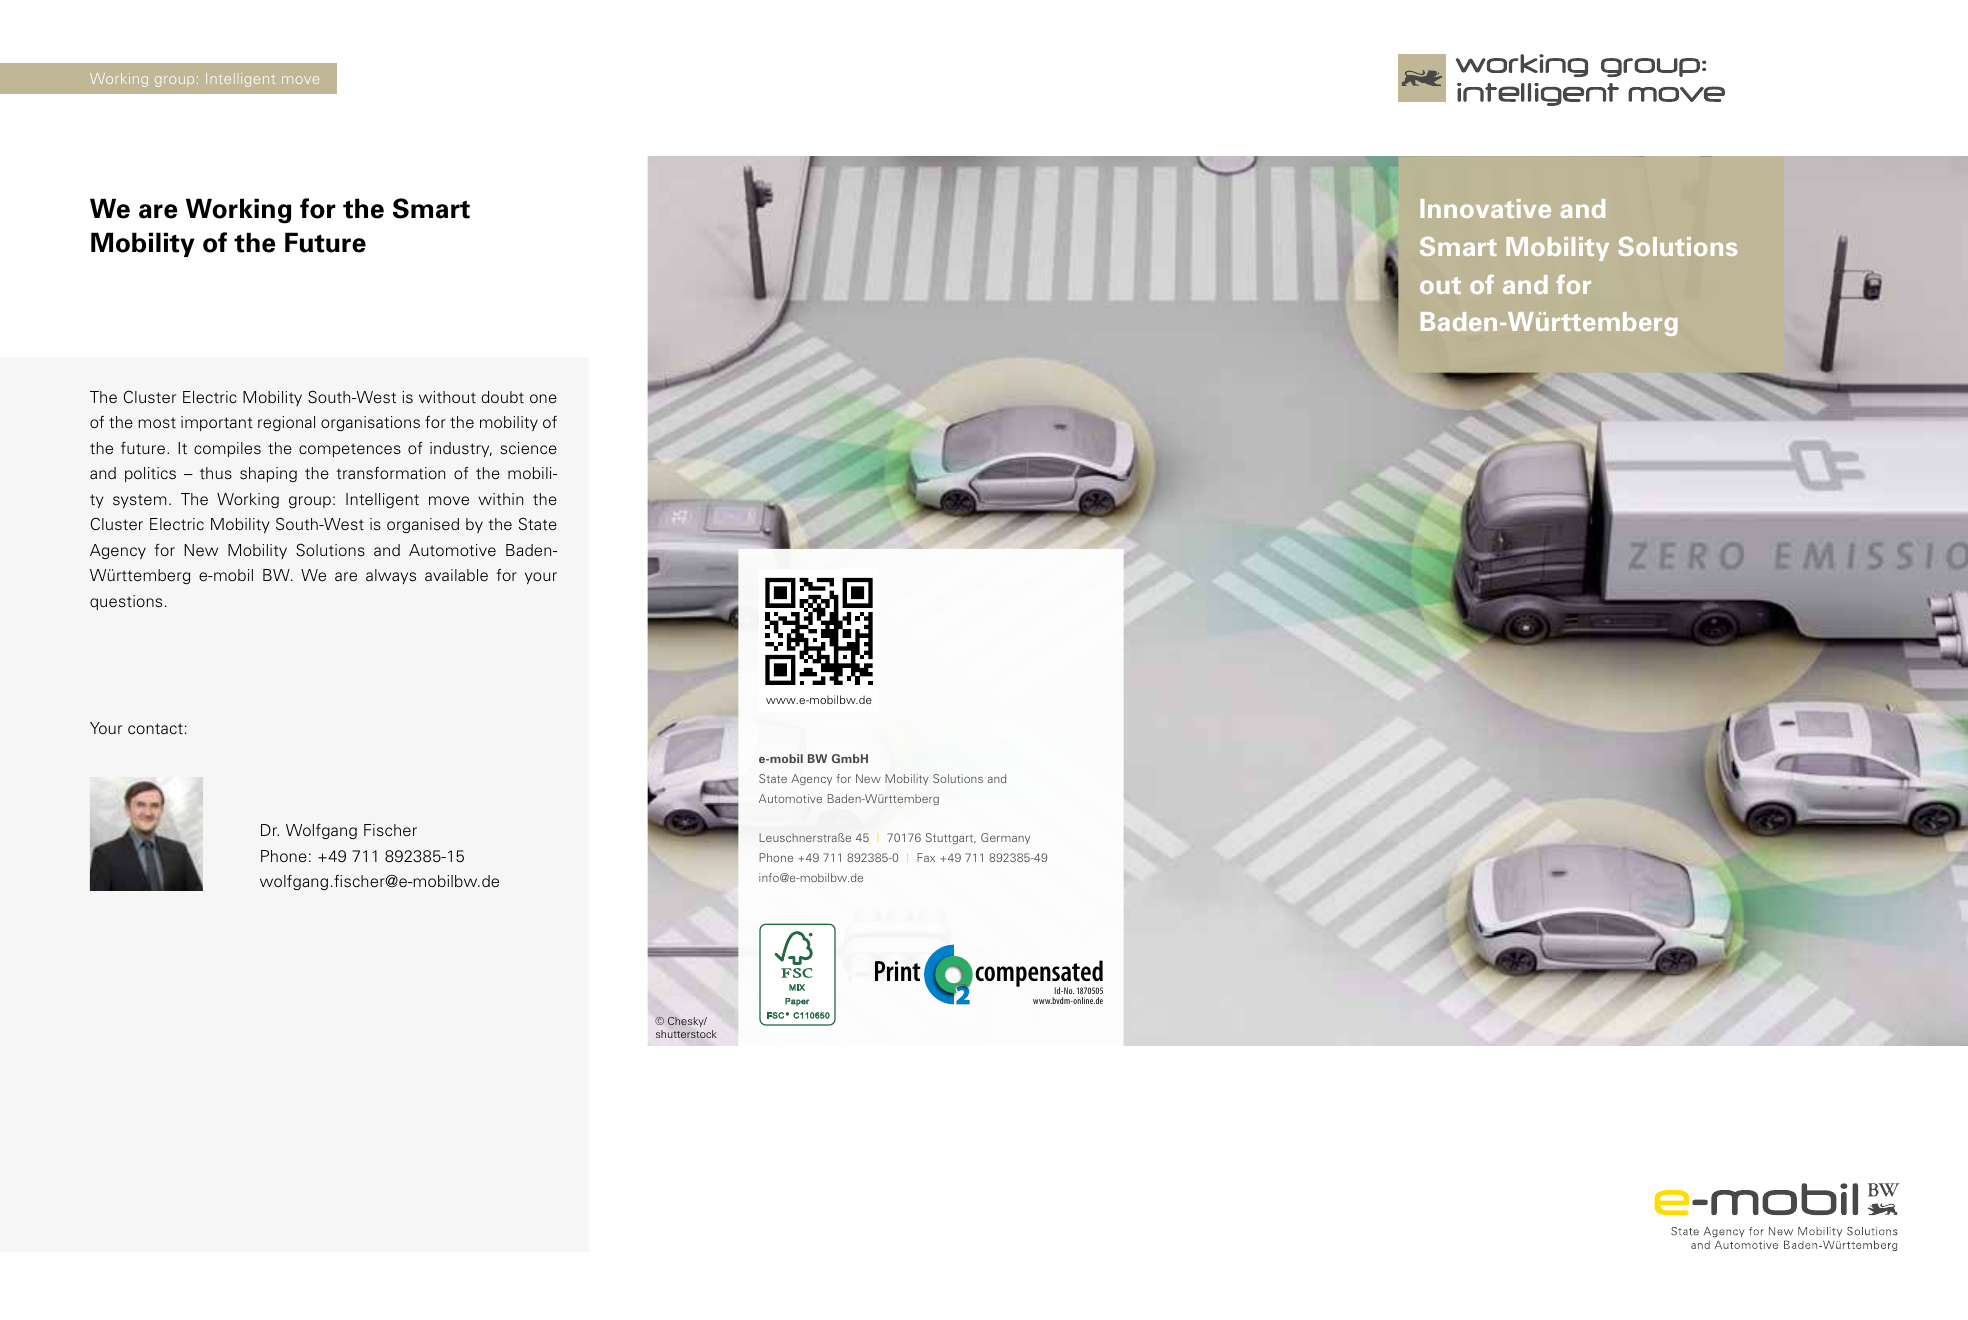 Image resolution: width=1968 pixels, height=1320 pixels. Describe the element at coordinates (1005, 838) in the page. I see `Germany` at that location.
